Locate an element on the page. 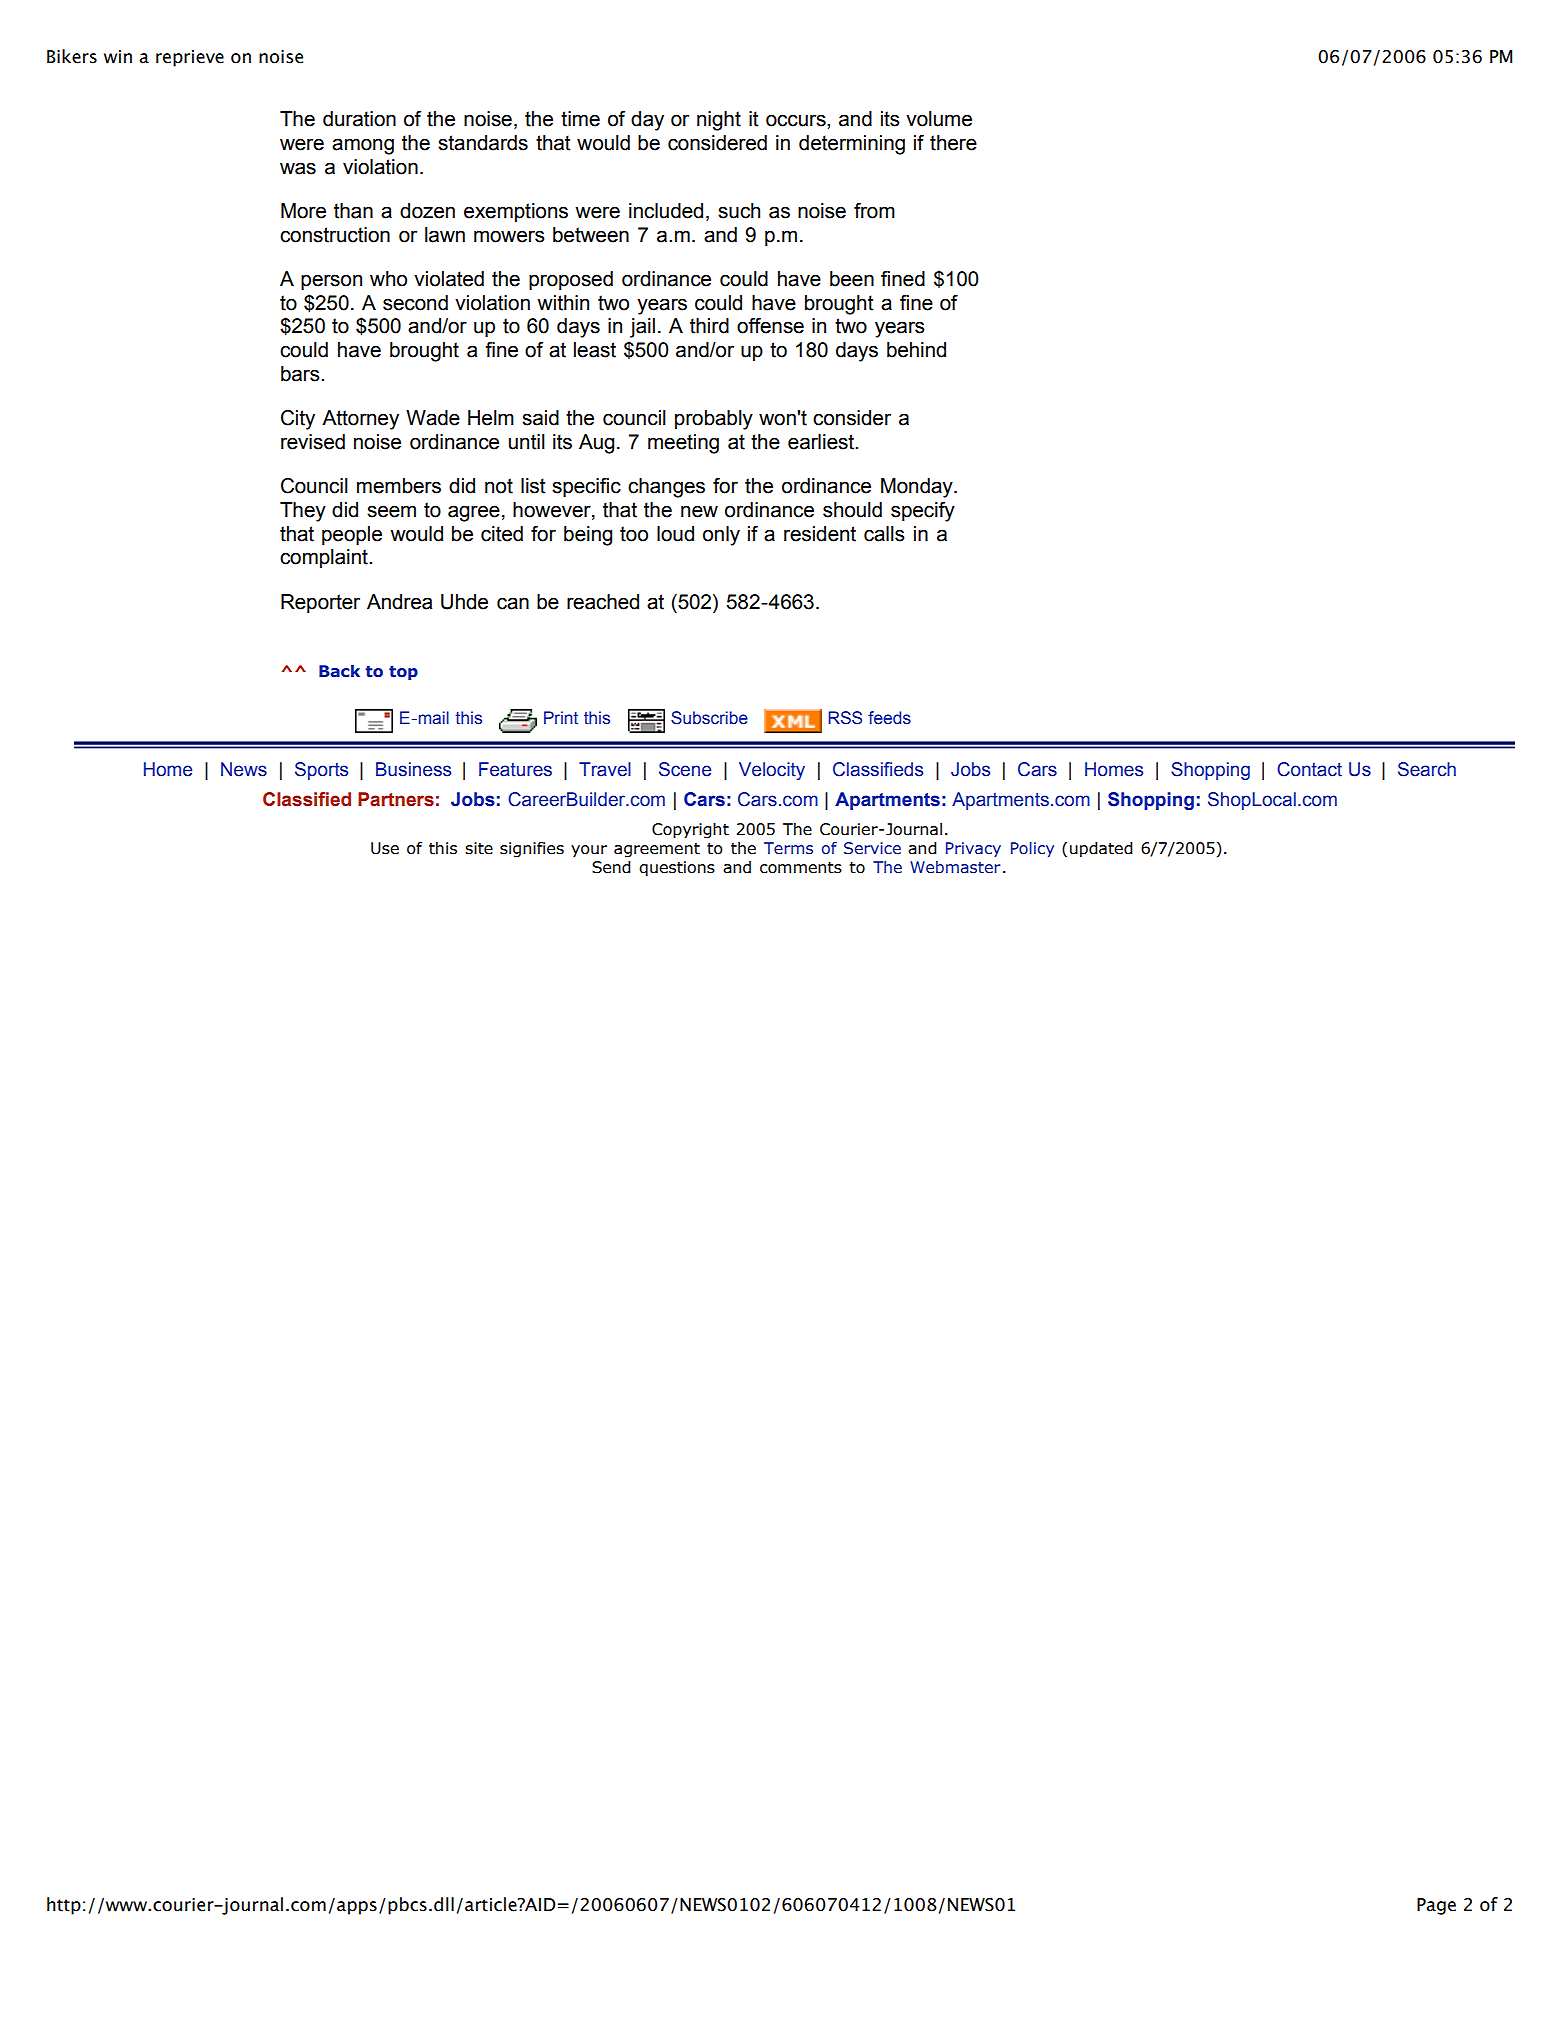  Send is located at coordinates (611, 867).
